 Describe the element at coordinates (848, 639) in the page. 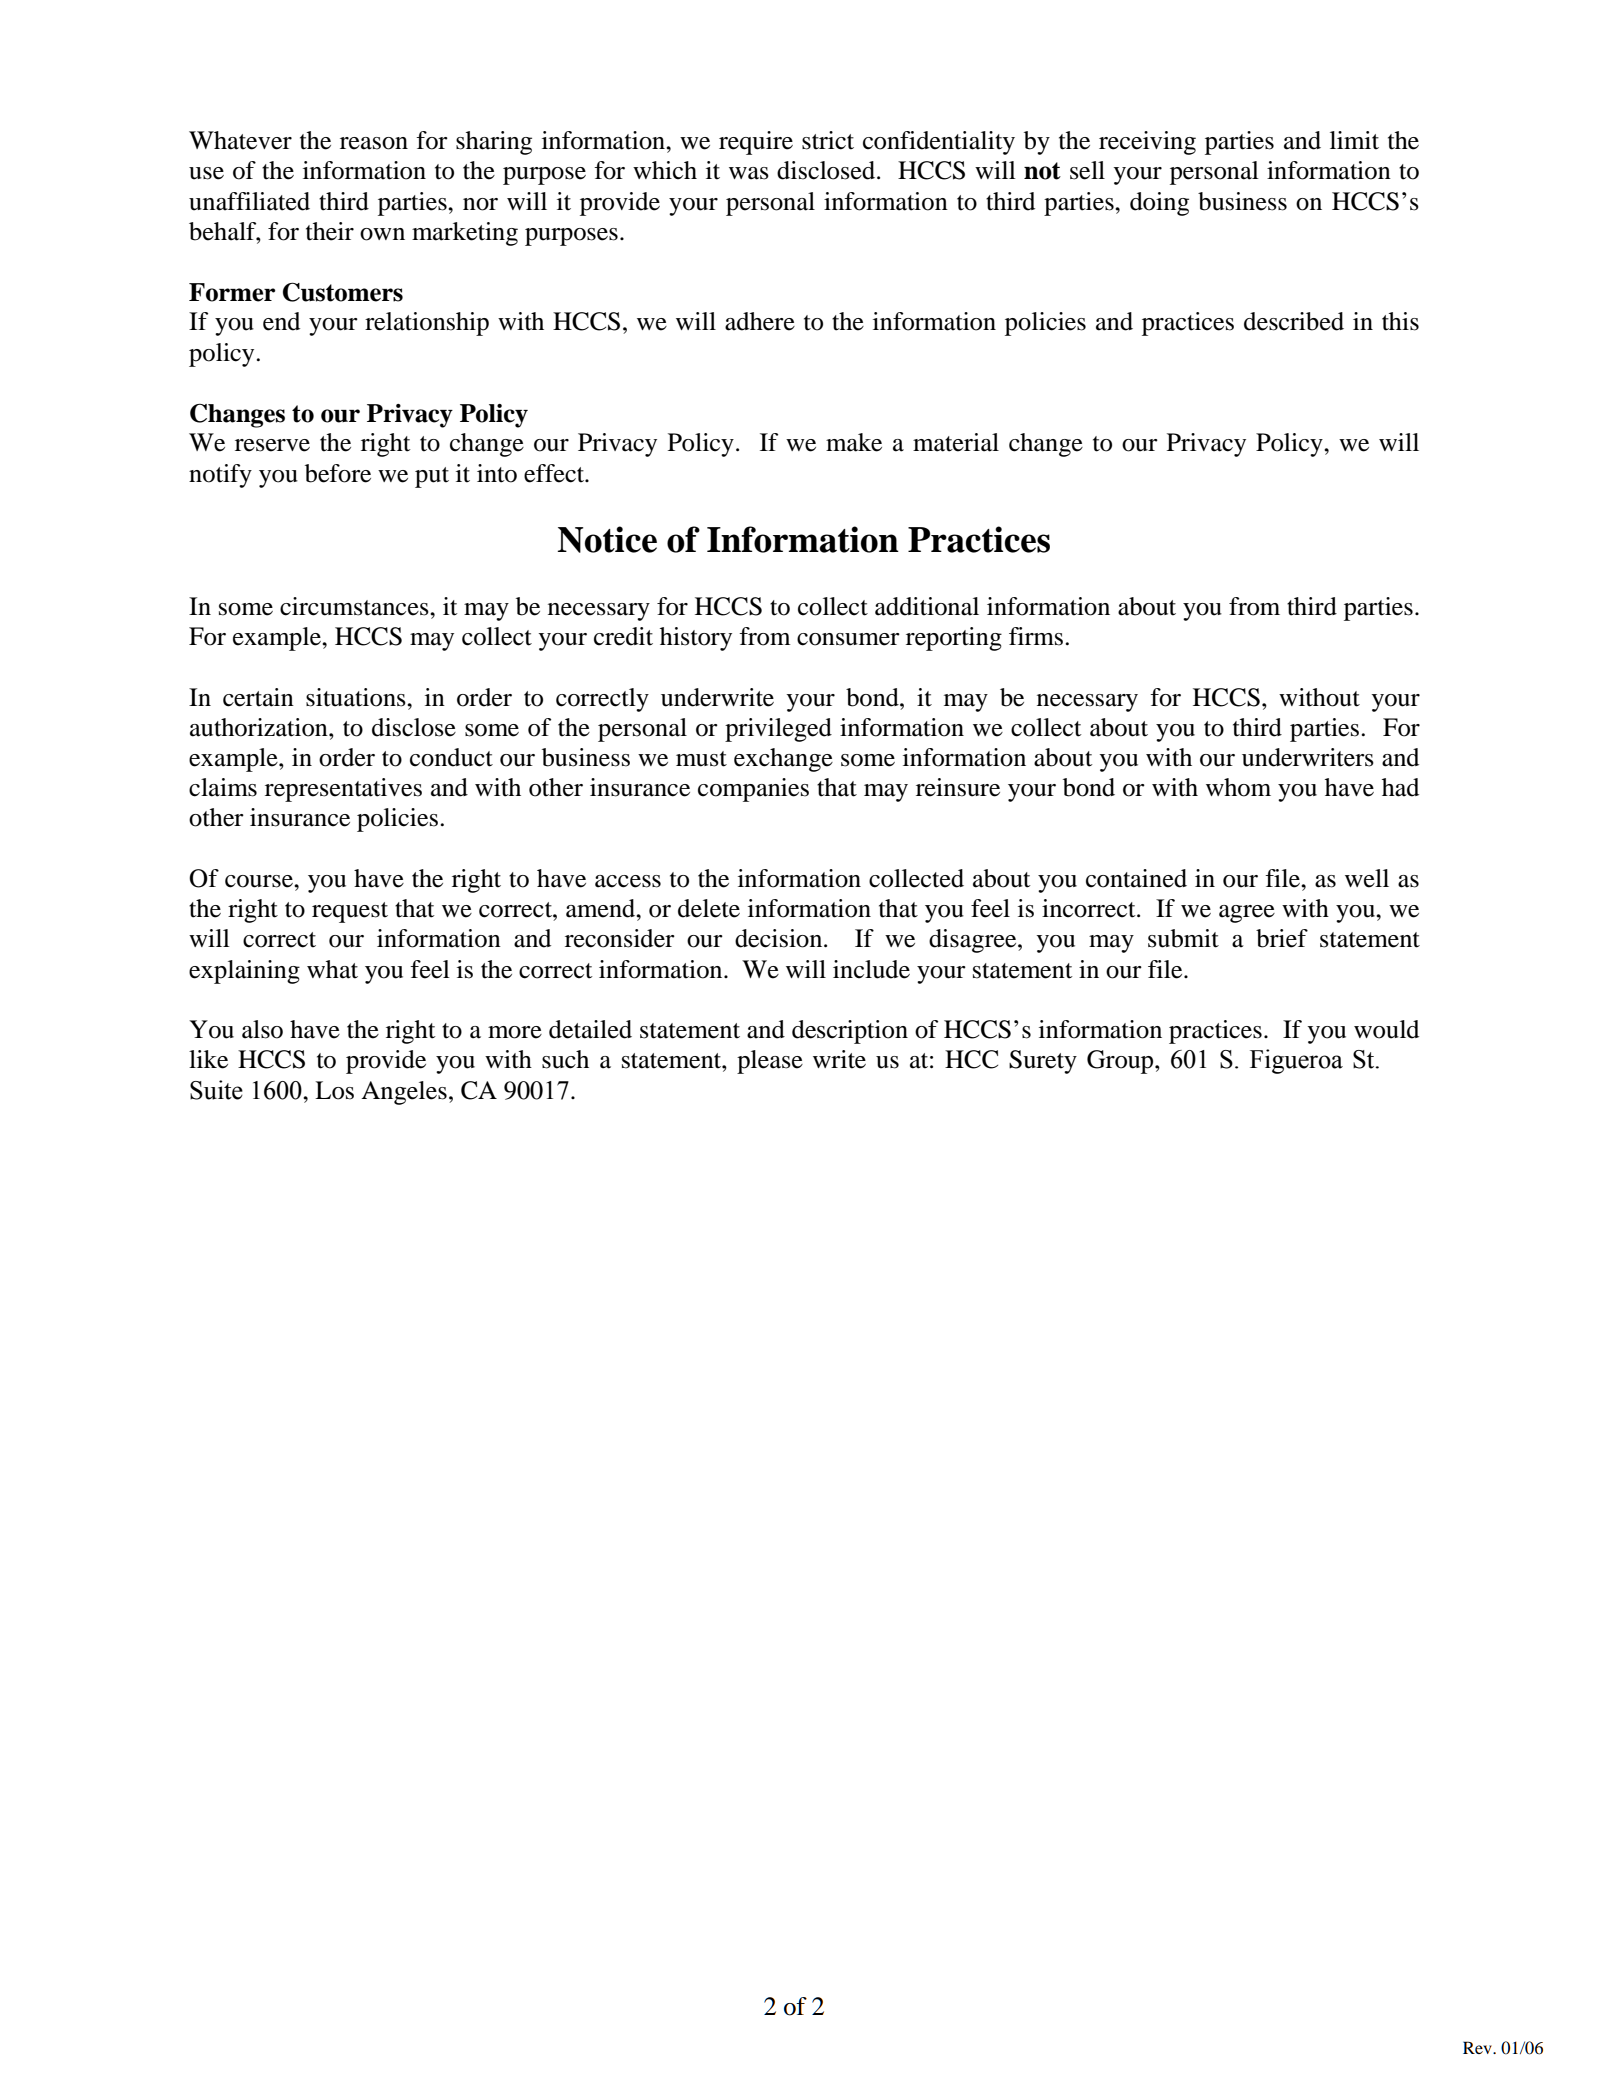

I see `consumer` at that location.
